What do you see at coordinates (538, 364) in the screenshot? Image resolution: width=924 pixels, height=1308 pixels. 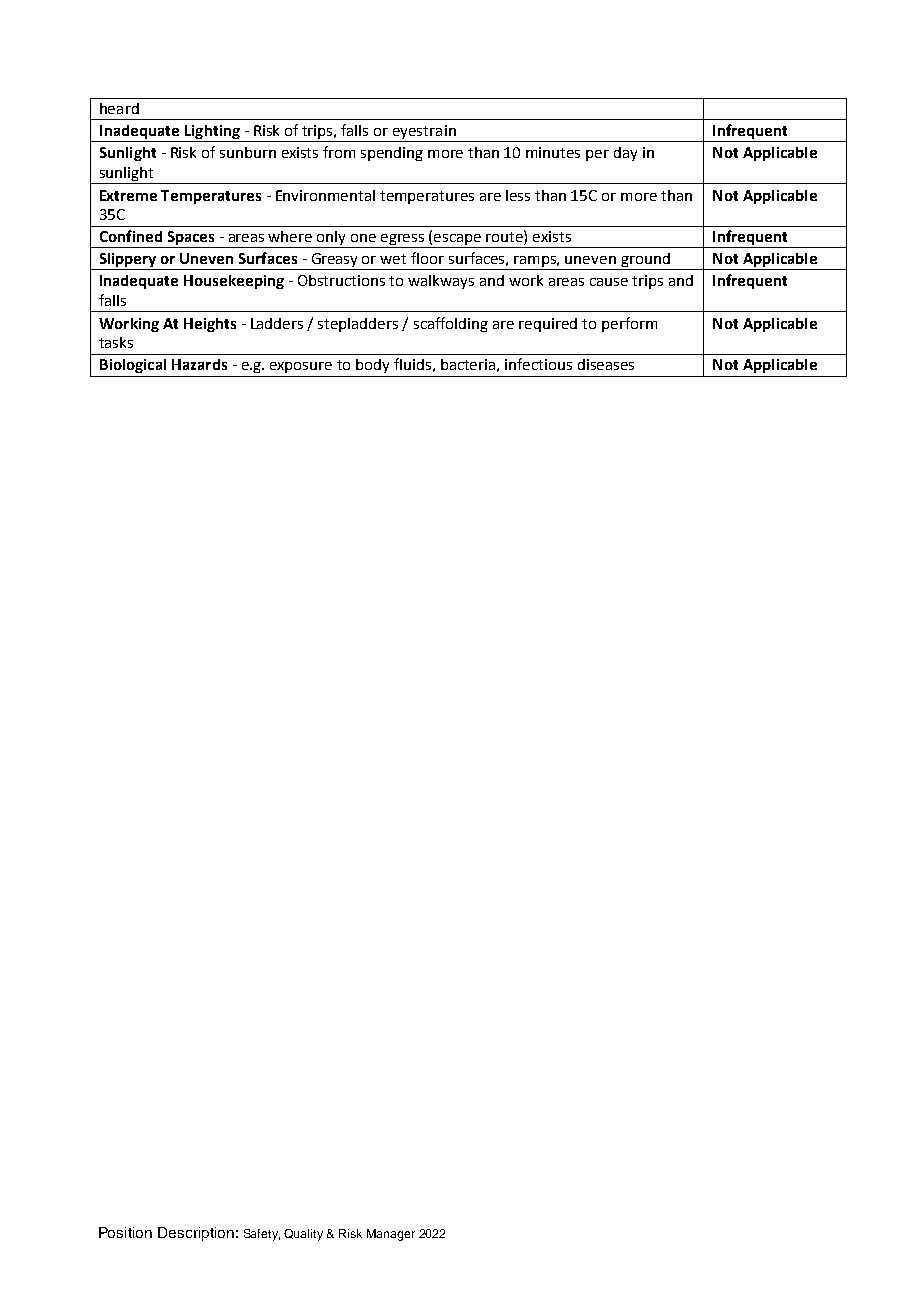 I see `infectious` at bounding box center [538, 364].
